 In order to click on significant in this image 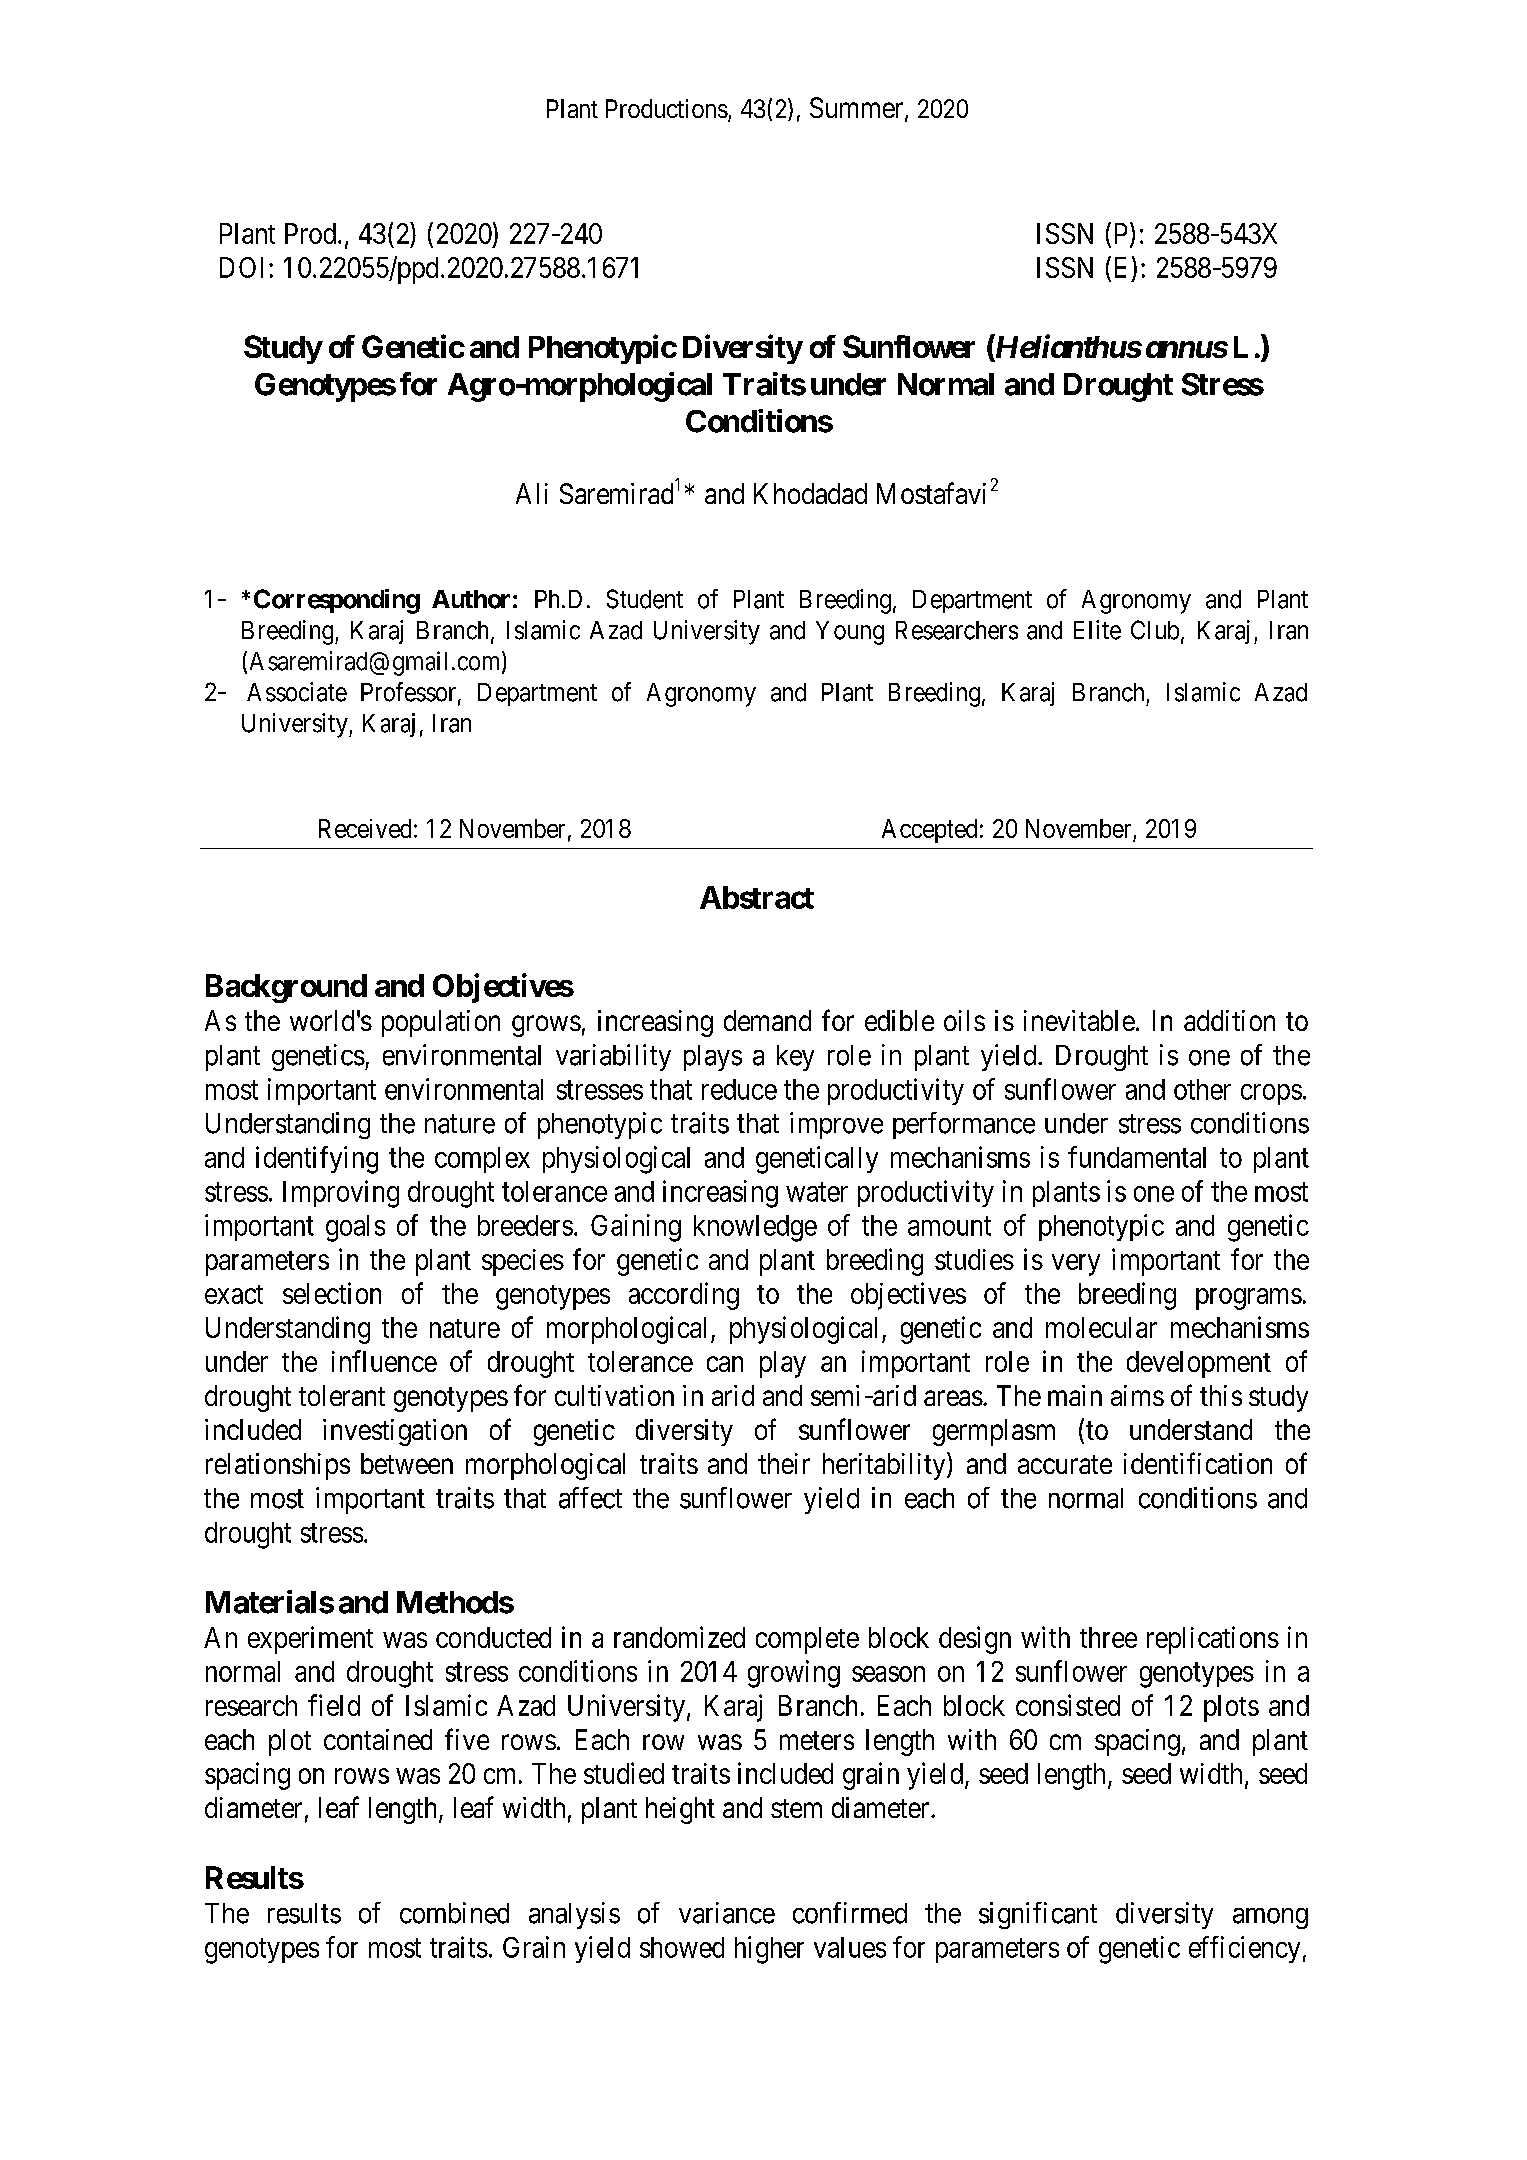, I will do `click(1038, 1915)`.
